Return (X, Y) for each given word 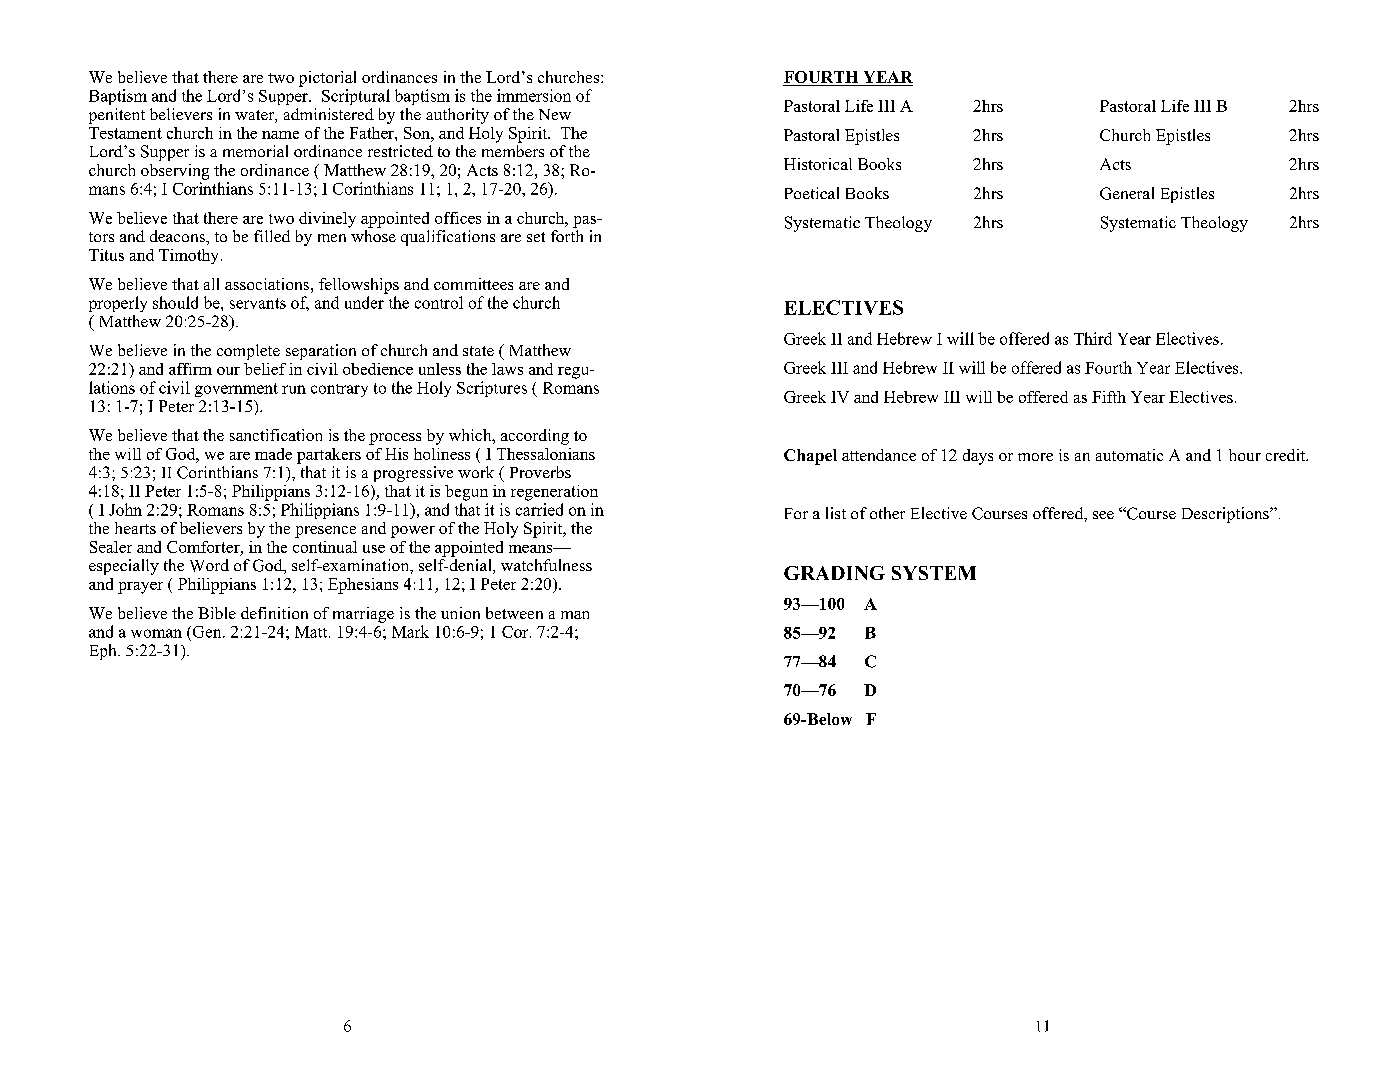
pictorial (327, 79)
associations (267, 284)
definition (274, 613)
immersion (534, 95)
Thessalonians (546, 454)
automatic (1129, 455)
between (514, 613)
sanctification (276, 435)
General (1127, 193)
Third (1093, 338)
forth (567, 234)
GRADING (834, 573)
